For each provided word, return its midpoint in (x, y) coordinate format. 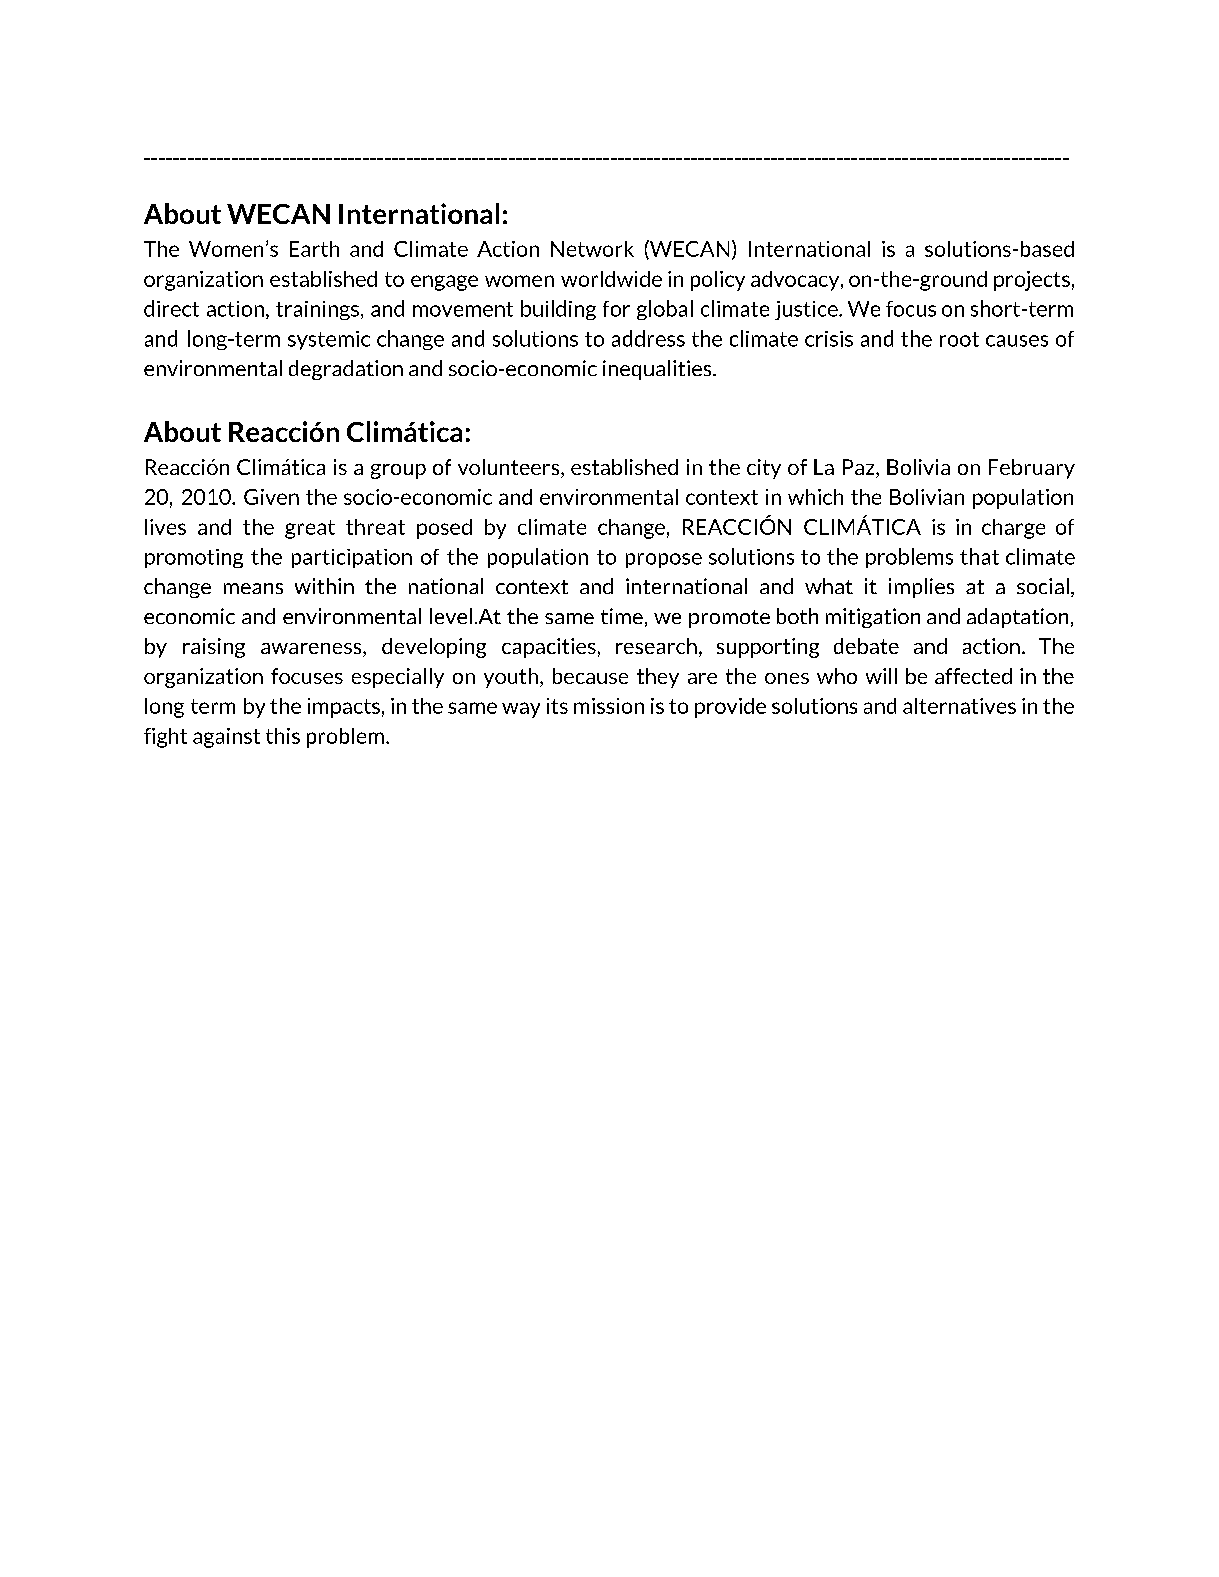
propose (664, 560)
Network (592, 249)
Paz (860, 468)
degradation (346, 370)
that (979, 556)
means (253, 588)
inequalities (658, 370)
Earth (314, 249)
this (283, 736)
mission (609, 706)
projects (1032, 281)
